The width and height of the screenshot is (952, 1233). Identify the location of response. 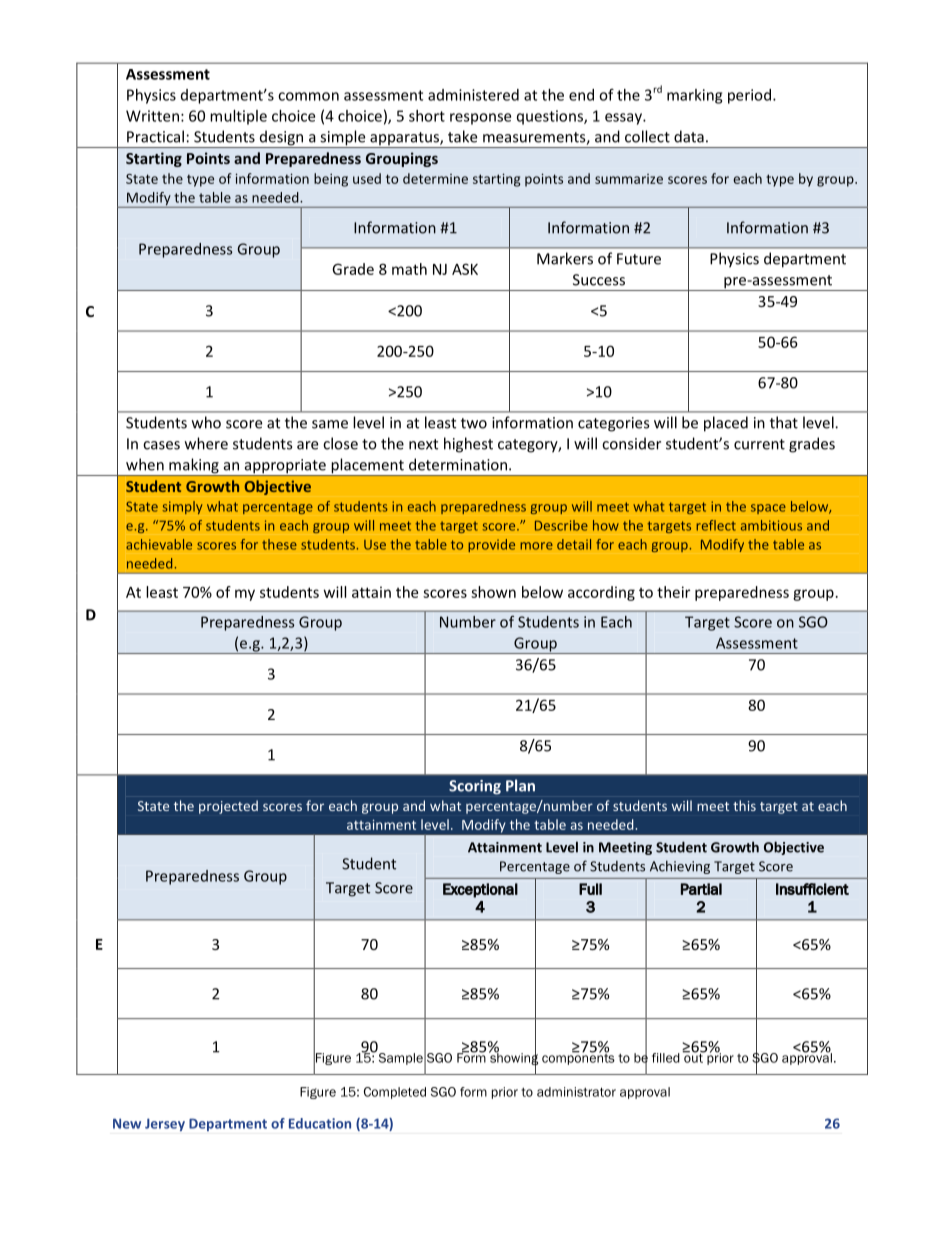
(480, 119).
